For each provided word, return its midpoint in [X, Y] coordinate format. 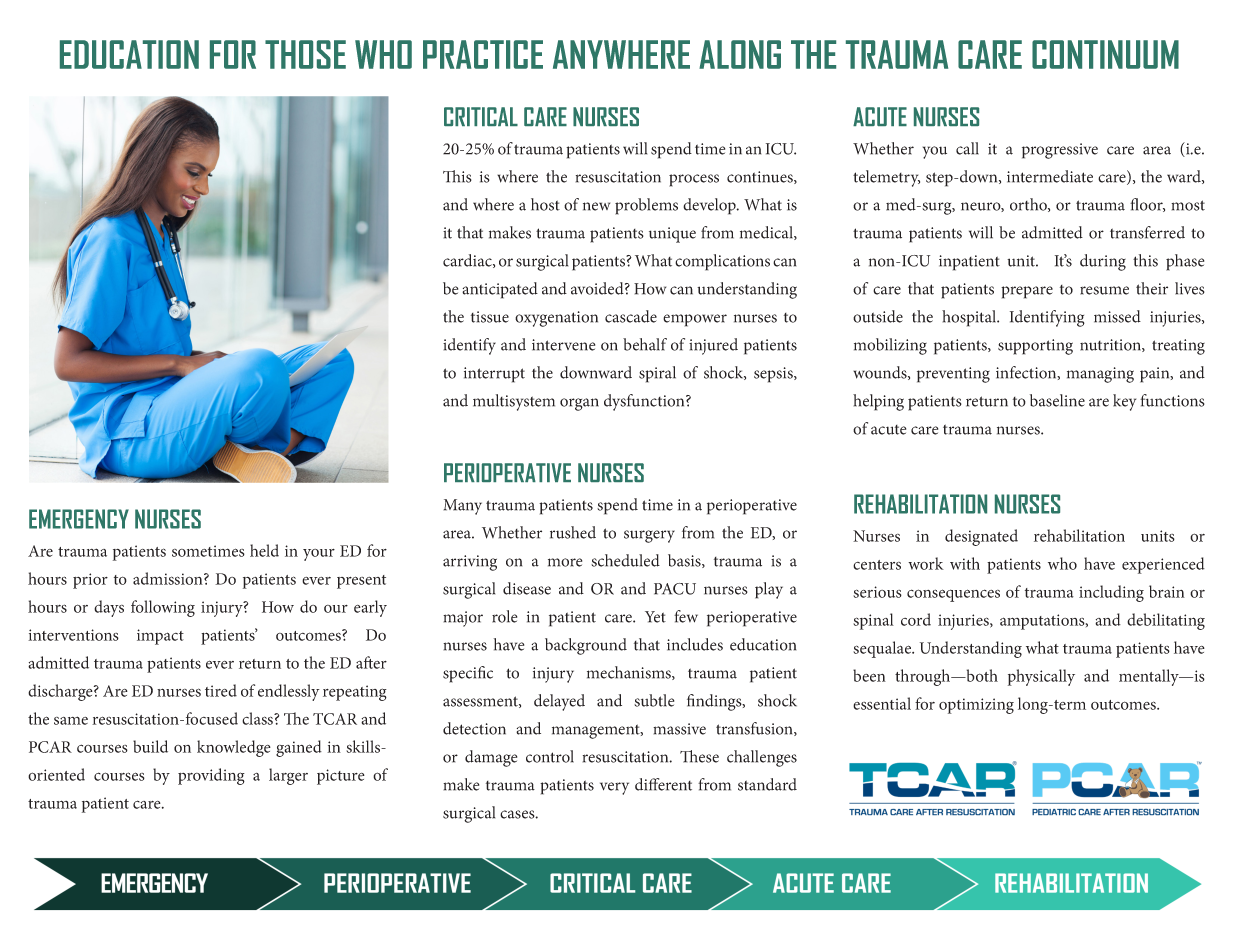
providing [211, 776]
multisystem [514, 402]
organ [579, 404]
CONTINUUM [1105, 54]
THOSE [305, 54]
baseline [1057, 400]
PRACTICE [483, 54]
